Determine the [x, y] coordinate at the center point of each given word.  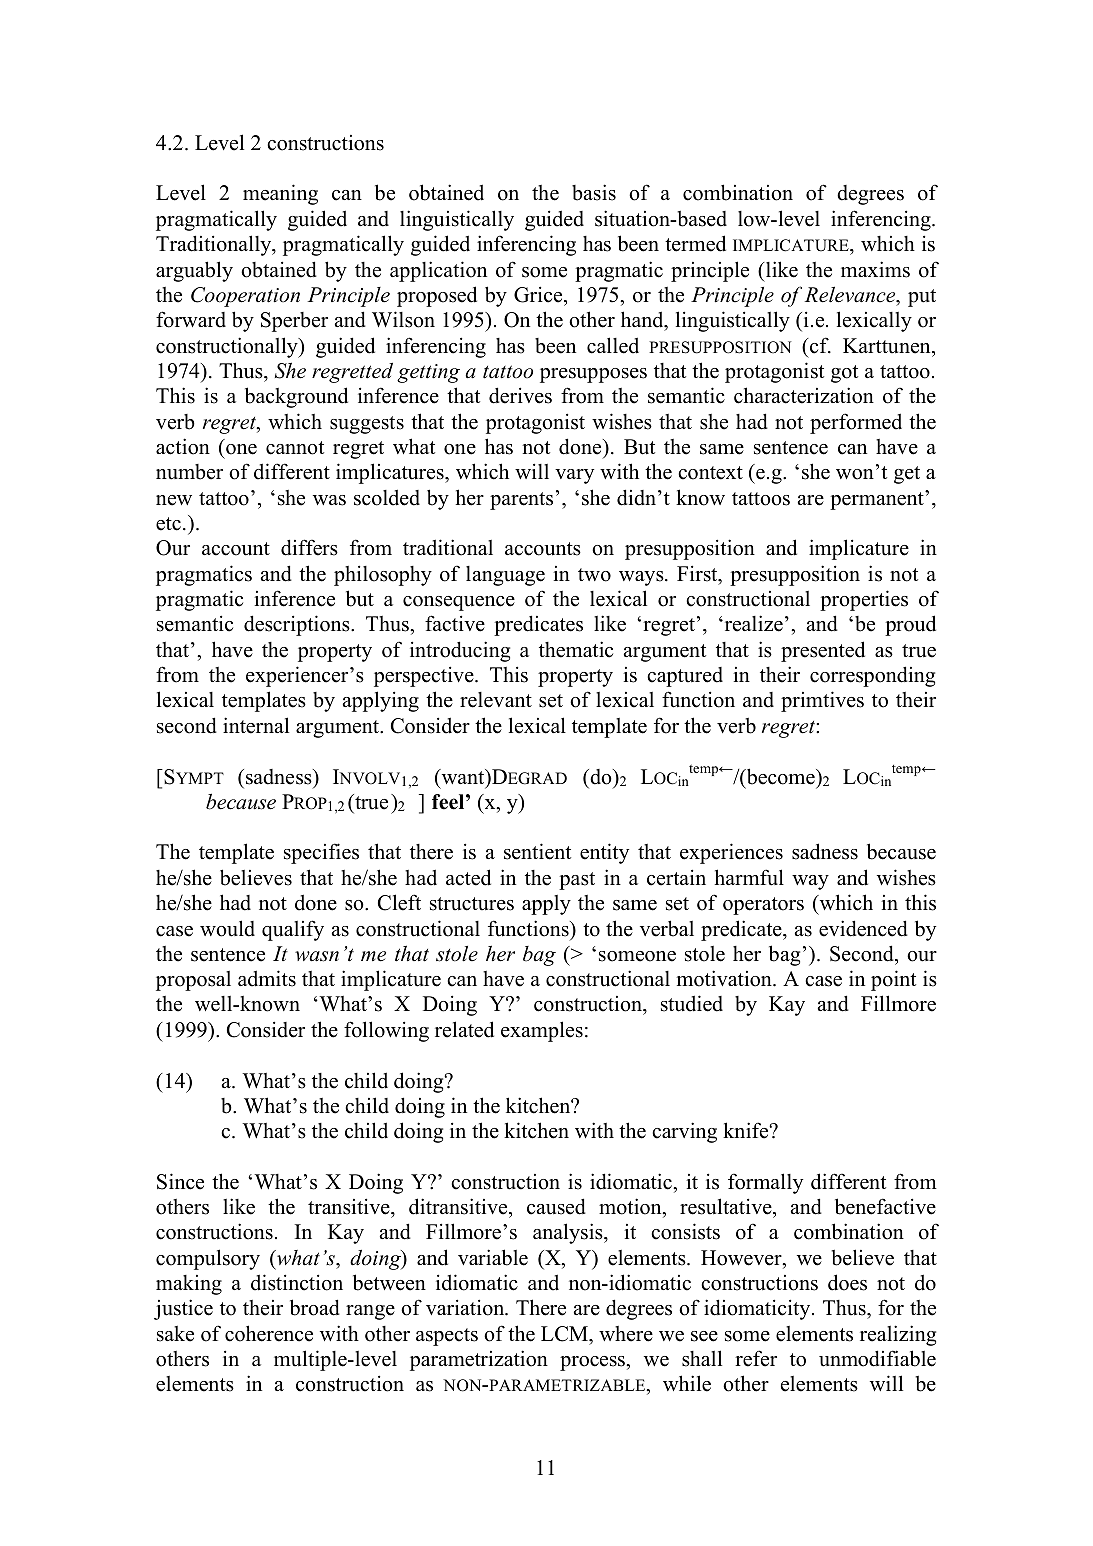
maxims [875, 269]
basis [594, 192]
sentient [537, 851]
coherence [269, 1333]
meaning [280, 194]
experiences [731, 853]
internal [256, 725]
